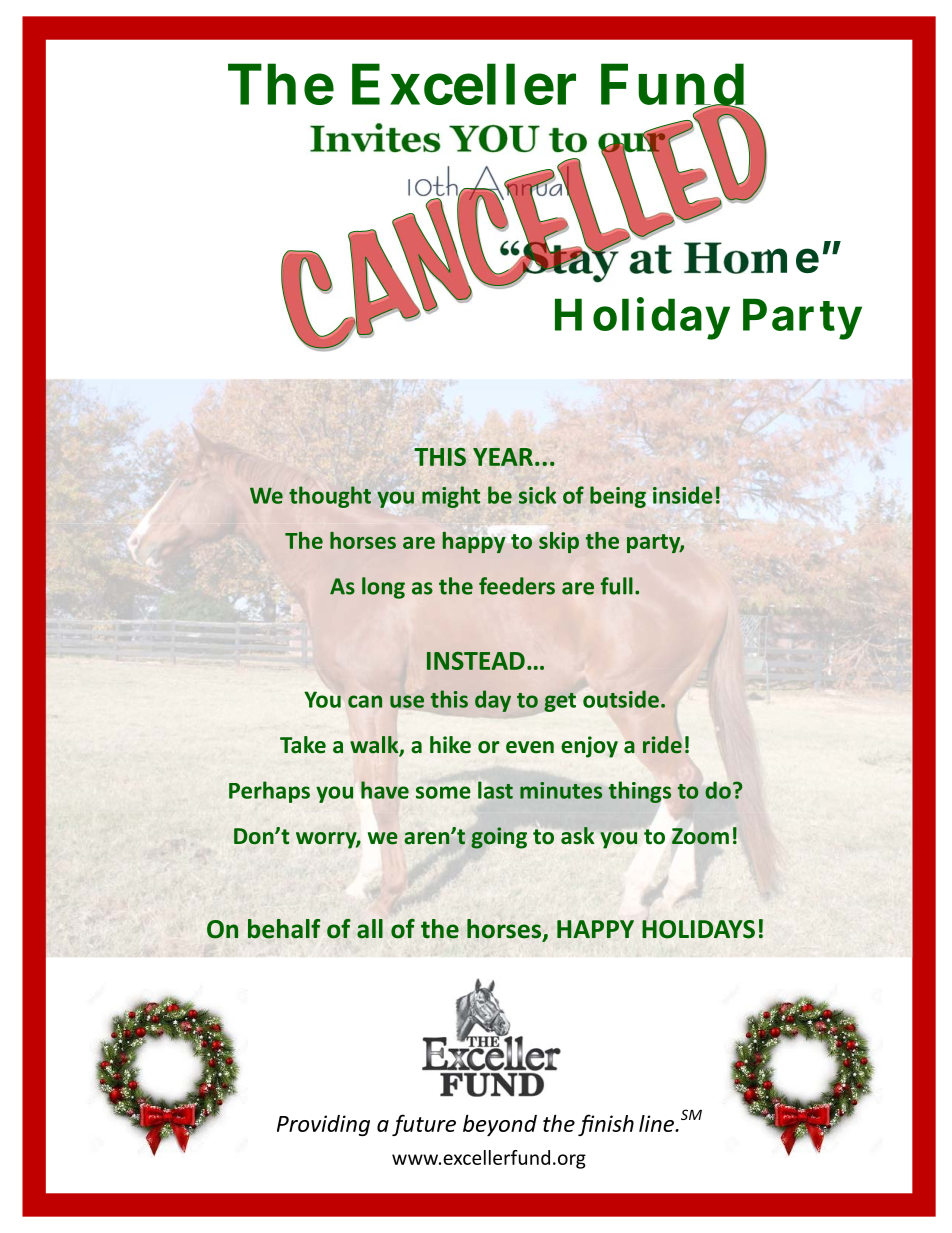 The width and height of the page is (952, 1233). What do you see at coordinates (751, 258) in the page?
I see `Home` at bounding box center [751, 258].
